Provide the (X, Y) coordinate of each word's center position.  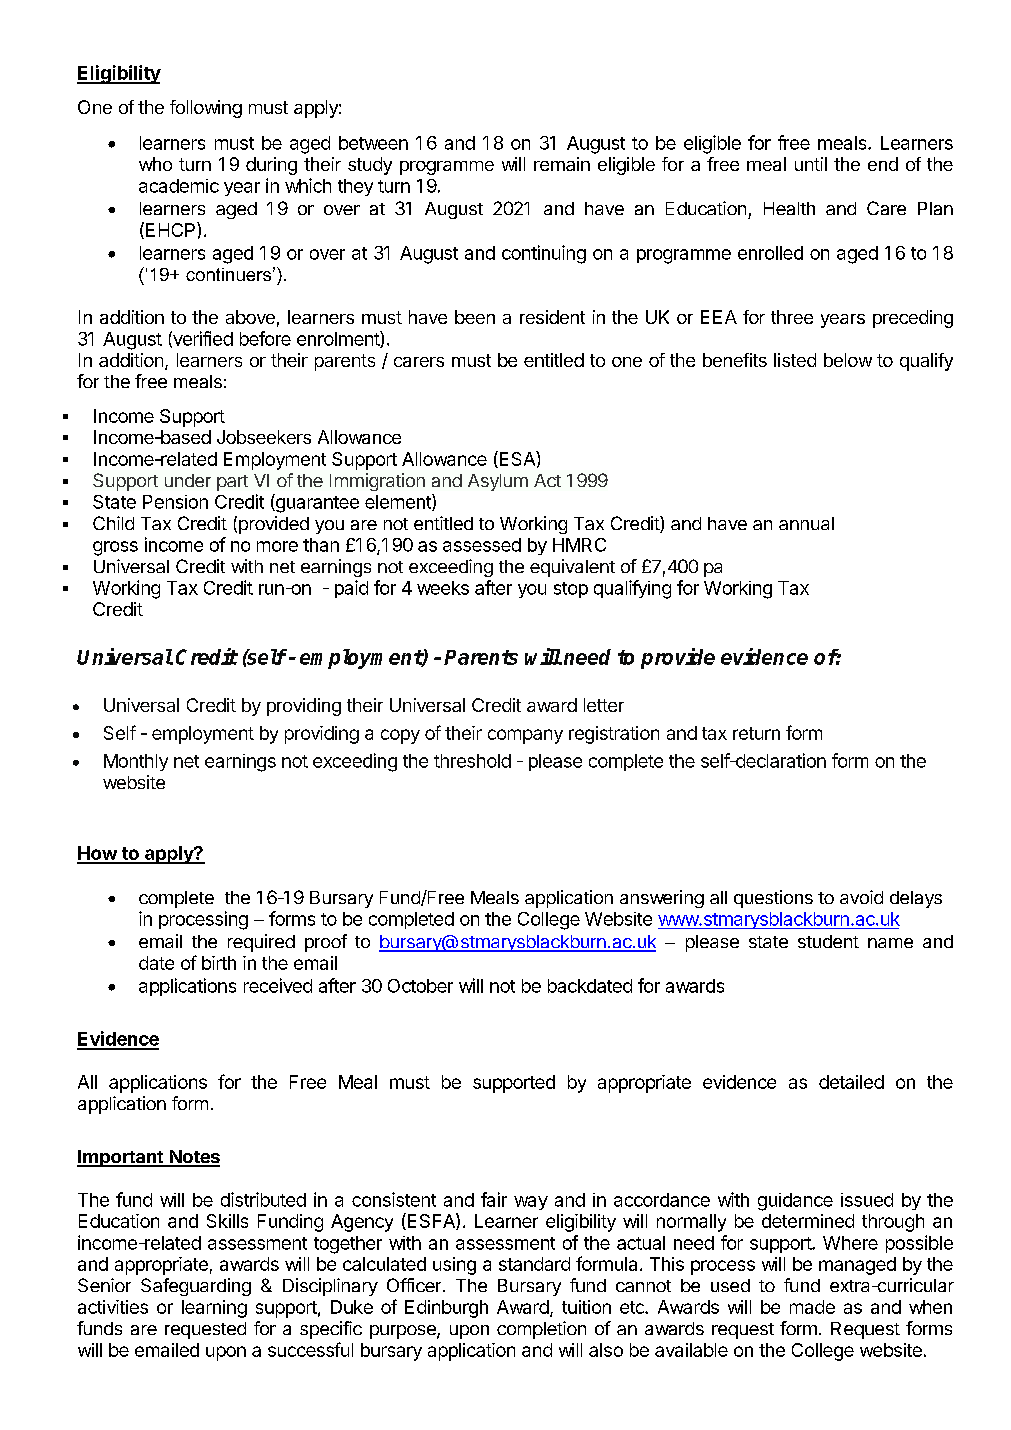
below (848, 360)
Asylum (498, 482)
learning (214, 1309)
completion (541, 1330)
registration (614, 735)
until (811, 164)
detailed (851, 1082)
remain (562, 164)
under (188, 480)
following (206, 109)
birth (219, 963)
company (525, 736)
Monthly (136, 762)
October (420, 986)
